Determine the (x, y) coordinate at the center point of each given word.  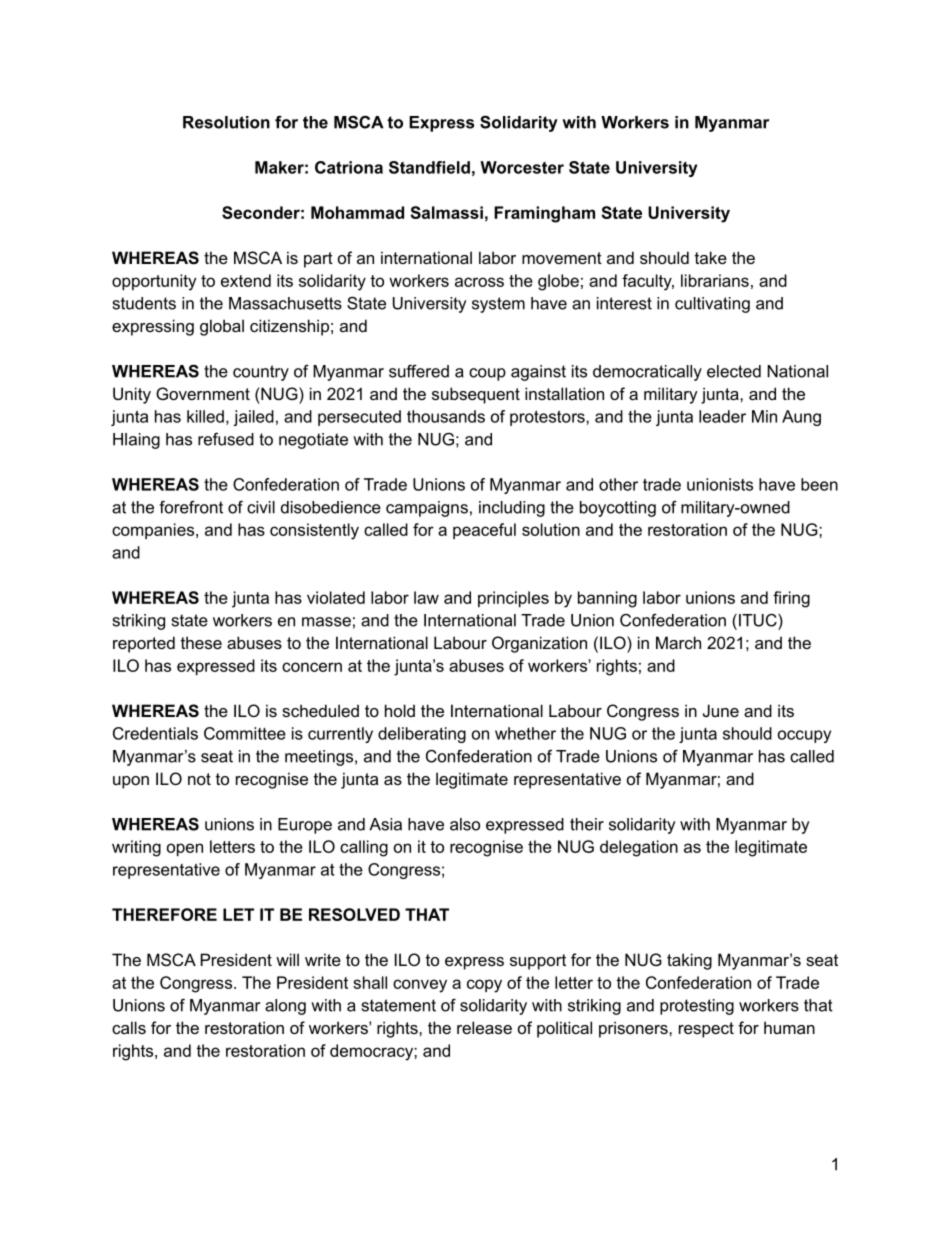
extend (246, 280)
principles (513, 599)
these (201, 642)
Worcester (522, 167)
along (285, 1007)
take (711, 257)
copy (484, 986)
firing (791, 599)
